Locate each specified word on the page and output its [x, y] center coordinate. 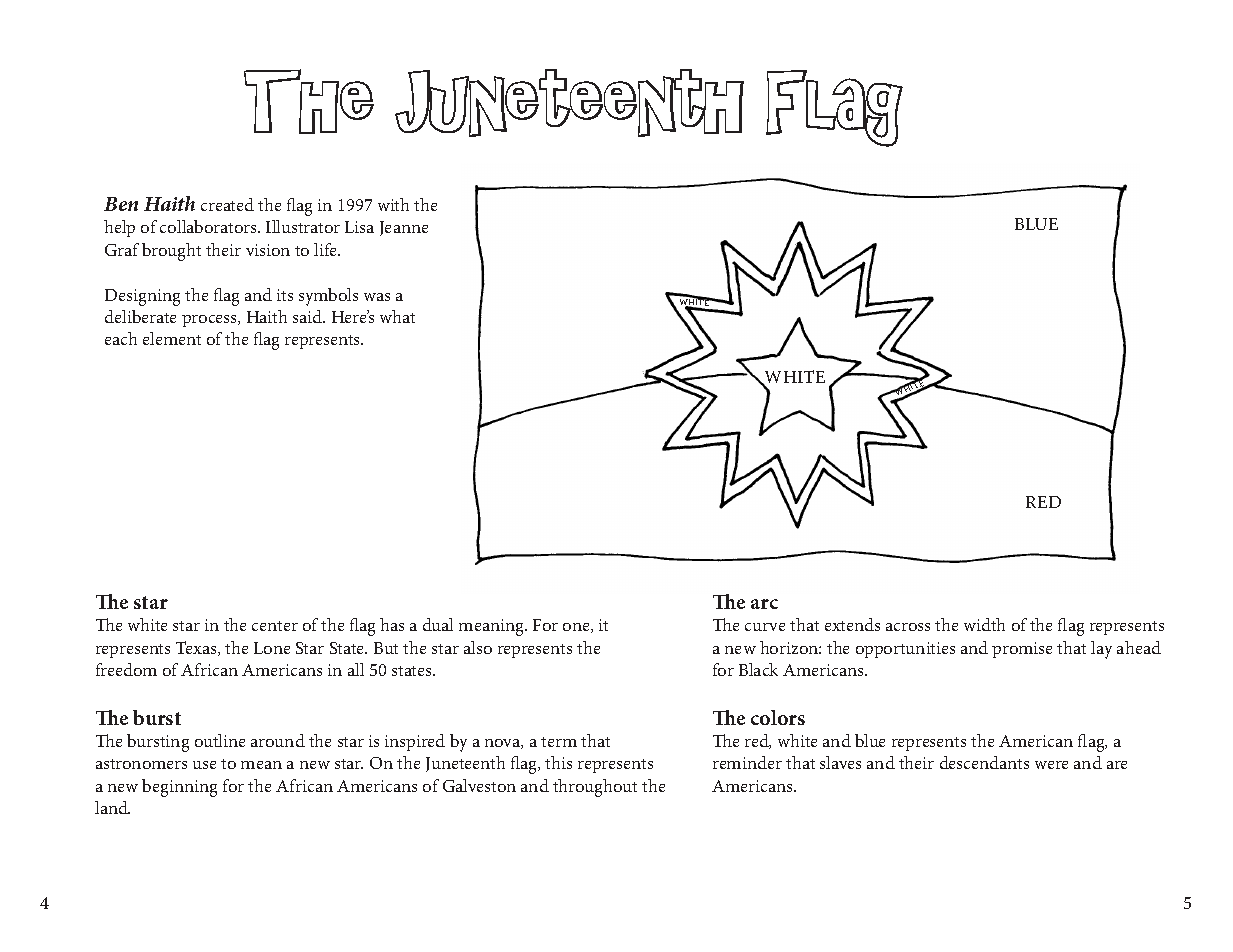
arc [764, 604]
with [393, 204]
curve [765, 627]
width [984, 624]
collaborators [209, 226]
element [172, 338]
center [275, 626]
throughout [595, 788]
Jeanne [404, 228]
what [397, 316]
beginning [179, 788]
